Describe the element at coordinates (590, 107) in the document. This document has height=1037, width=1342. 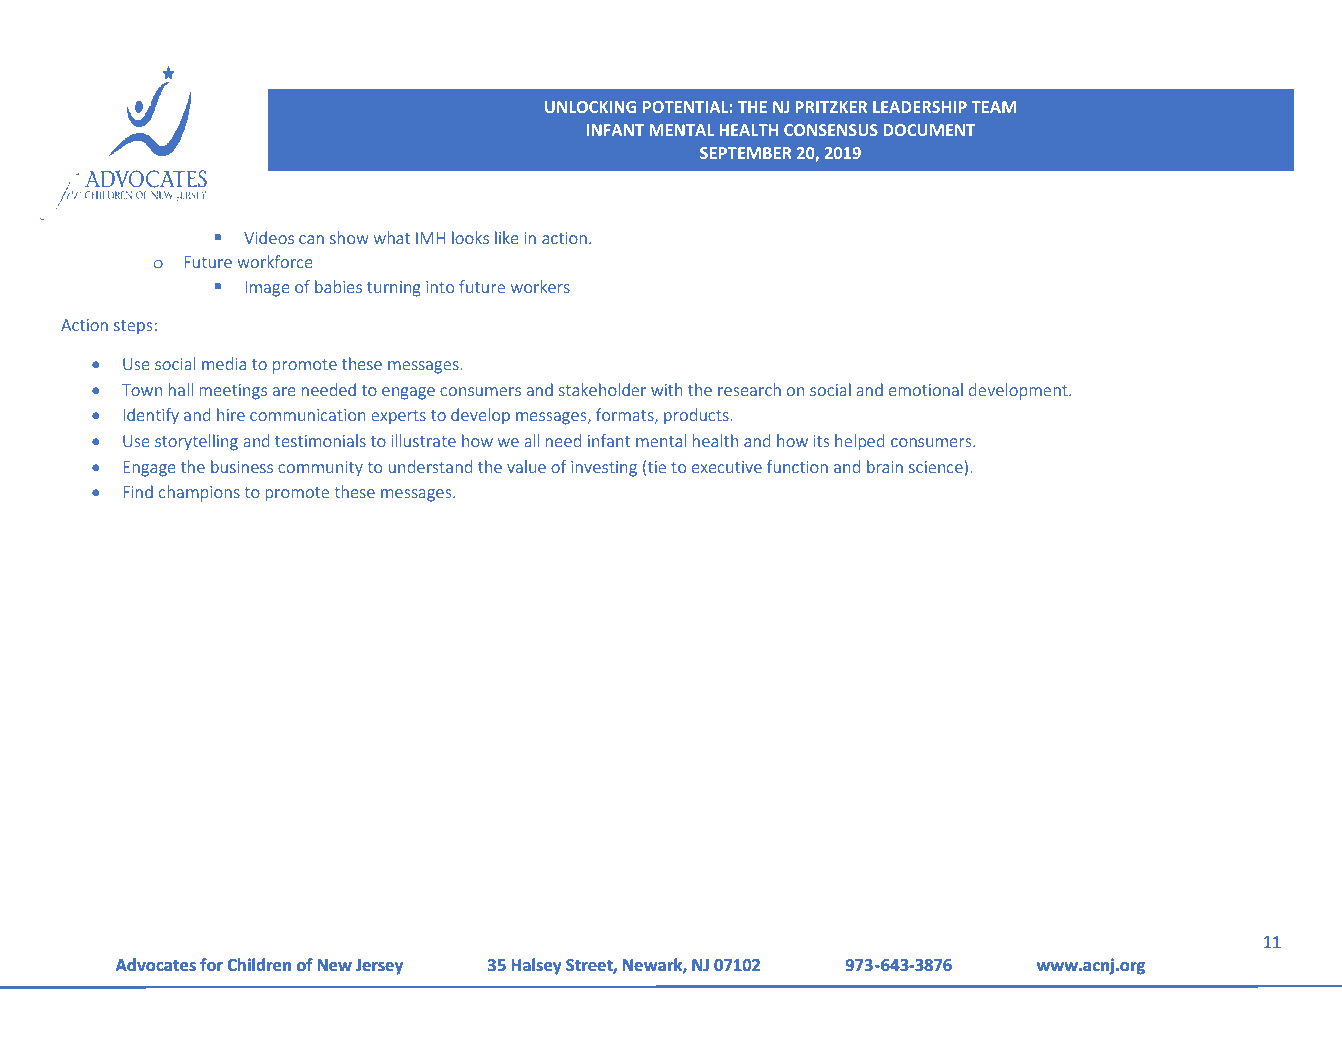
I see `UNLOCKING` at that location.
